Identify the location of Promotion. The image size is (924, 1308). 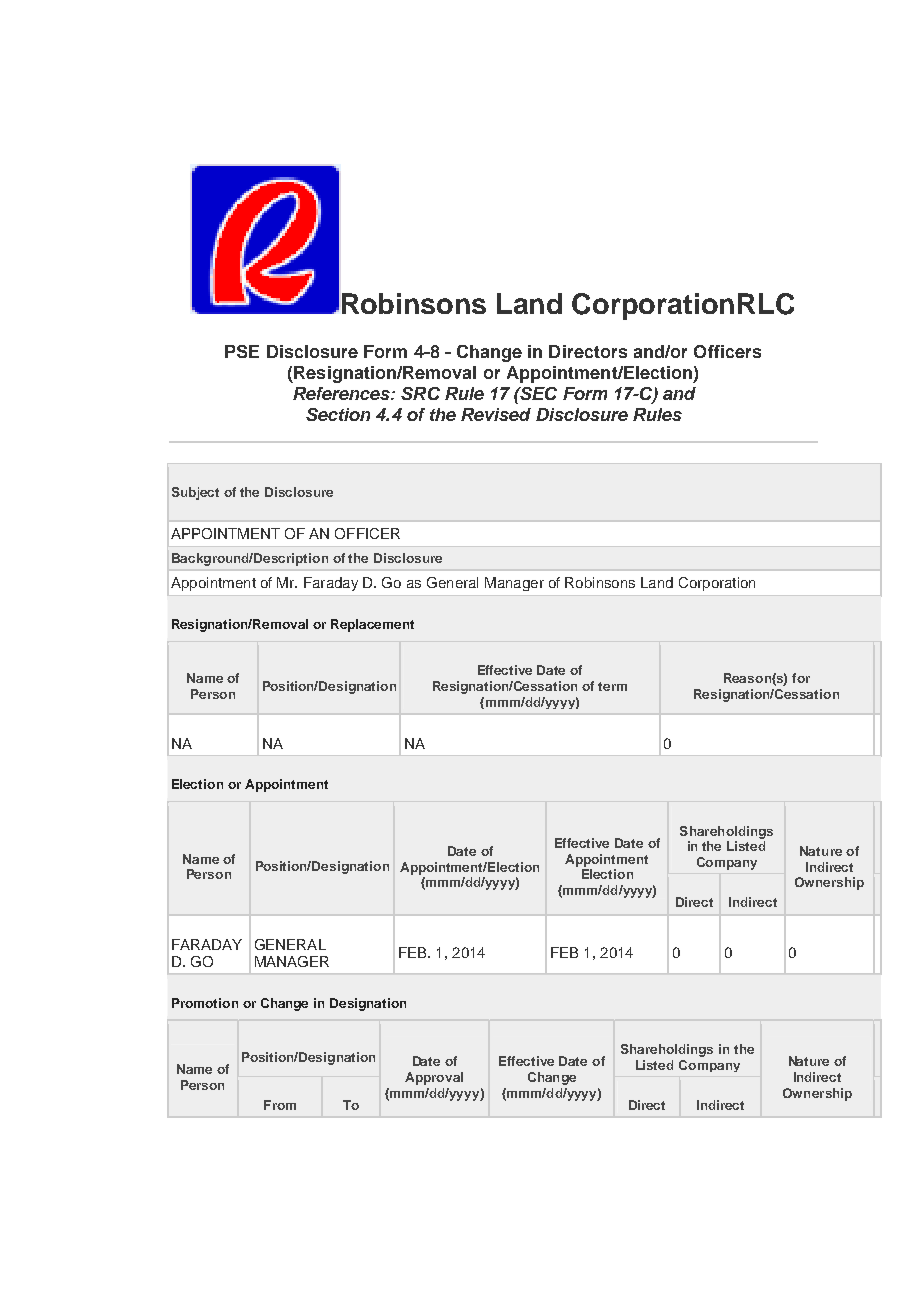
(205, 1003).
